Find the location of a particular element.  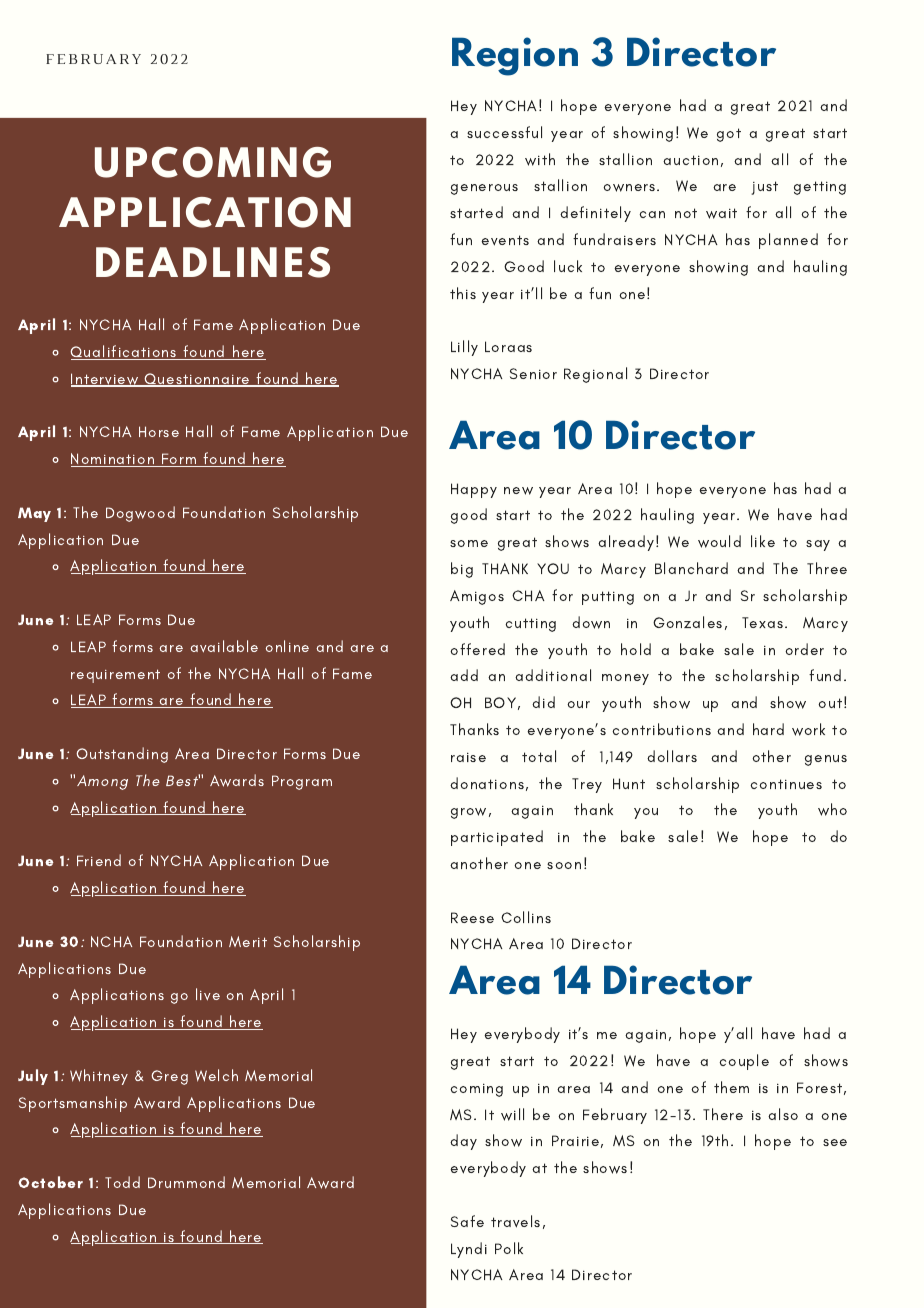

requirement is located at coordinates (115, 676).
